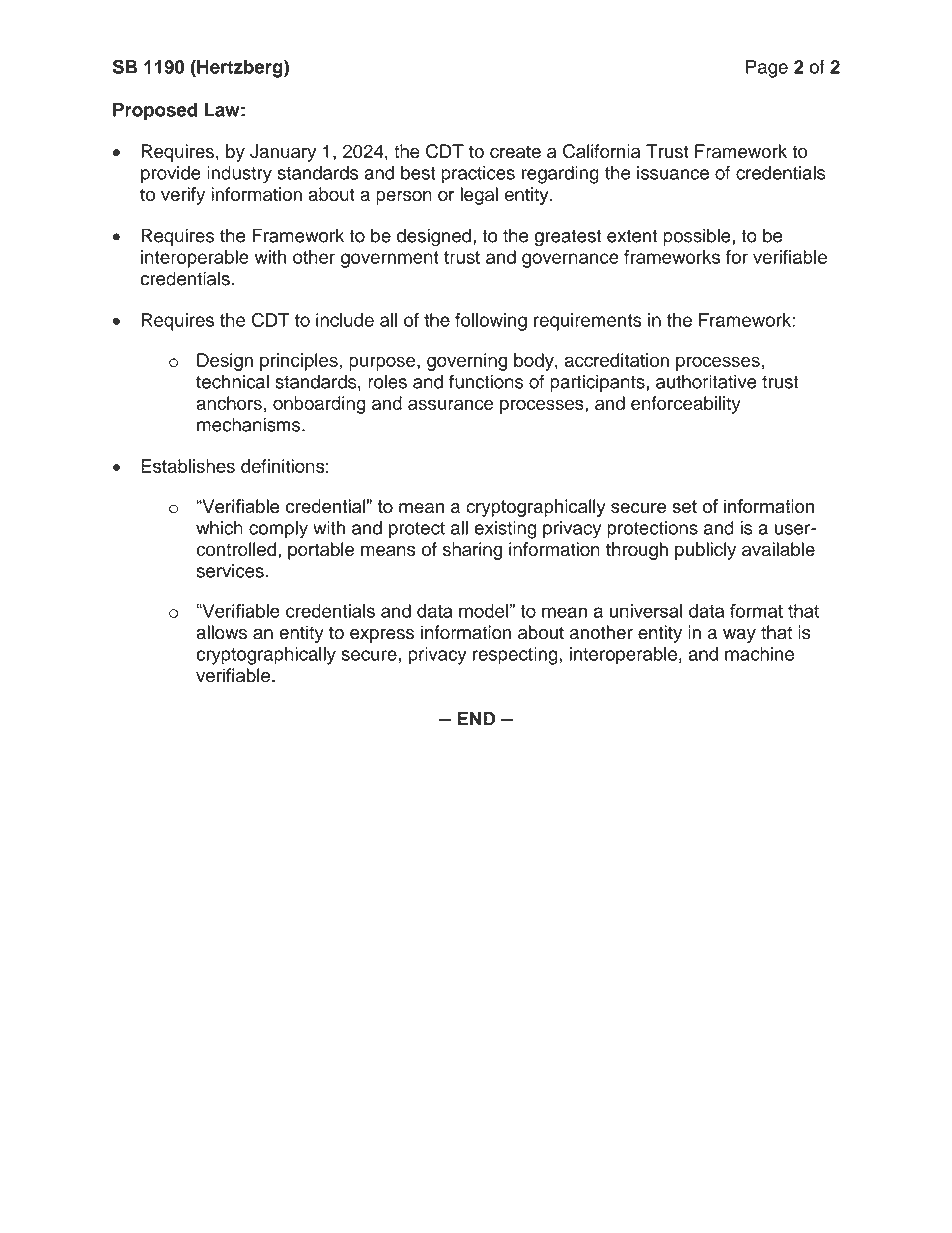 The width and height of the screenshot is (952, 1233). Describe the element at coordinates (219, 528) in the screenshot. I see `which` at that location.
